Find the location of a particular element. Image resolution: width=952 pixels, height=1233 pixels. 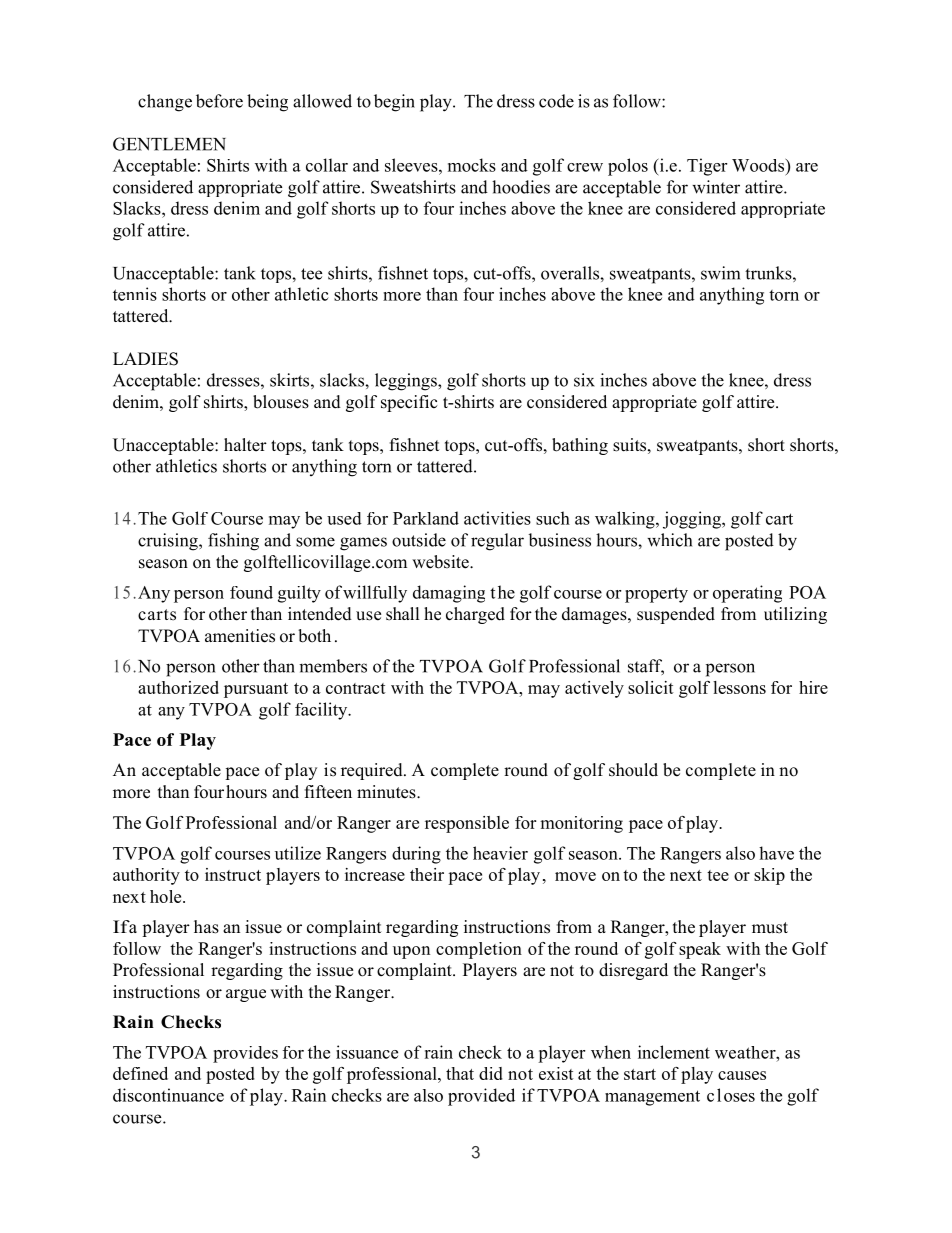

Woods is located at coordinates (759, 165).
